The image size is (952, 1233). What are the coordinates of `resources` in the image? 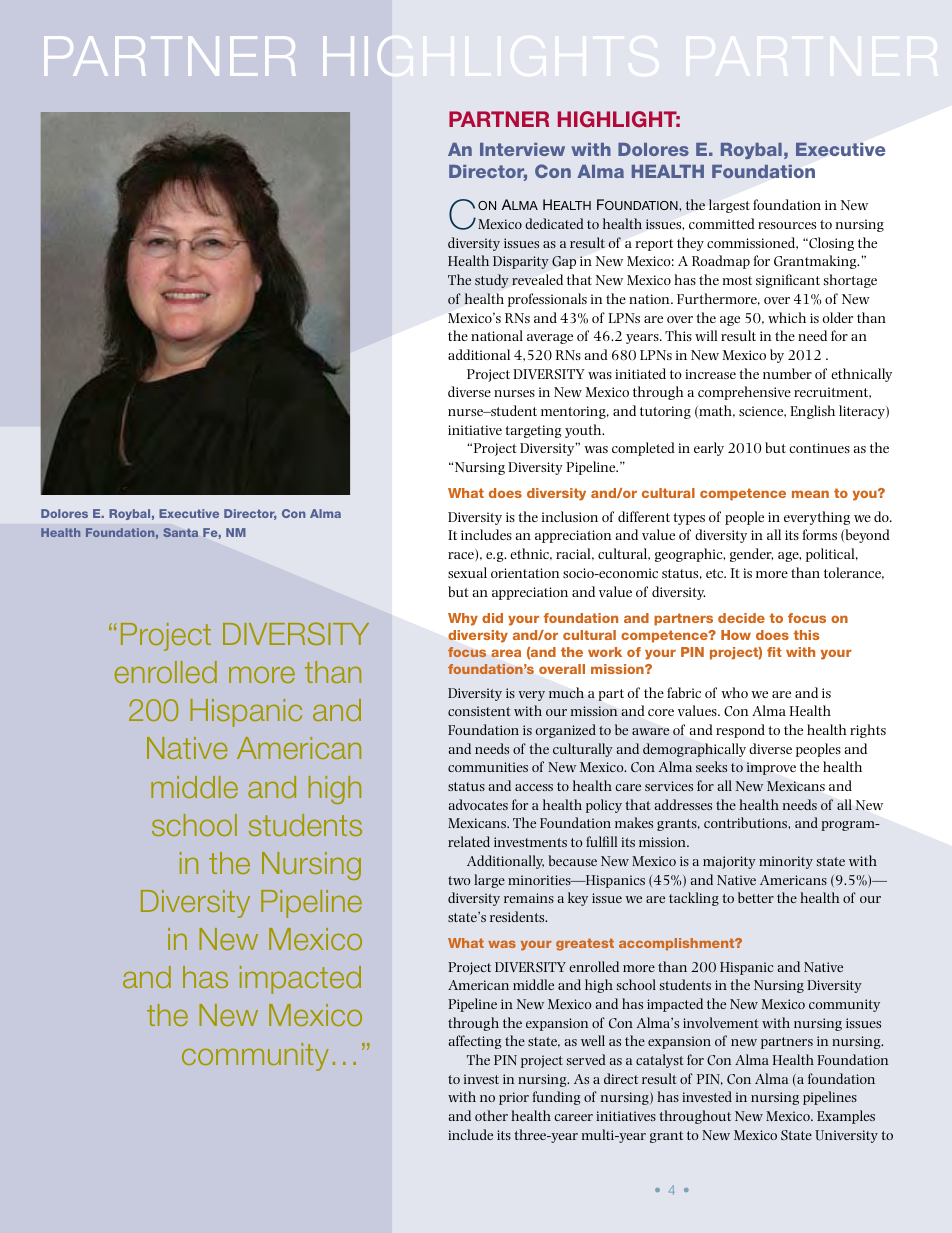 It's located at (787, 225).
